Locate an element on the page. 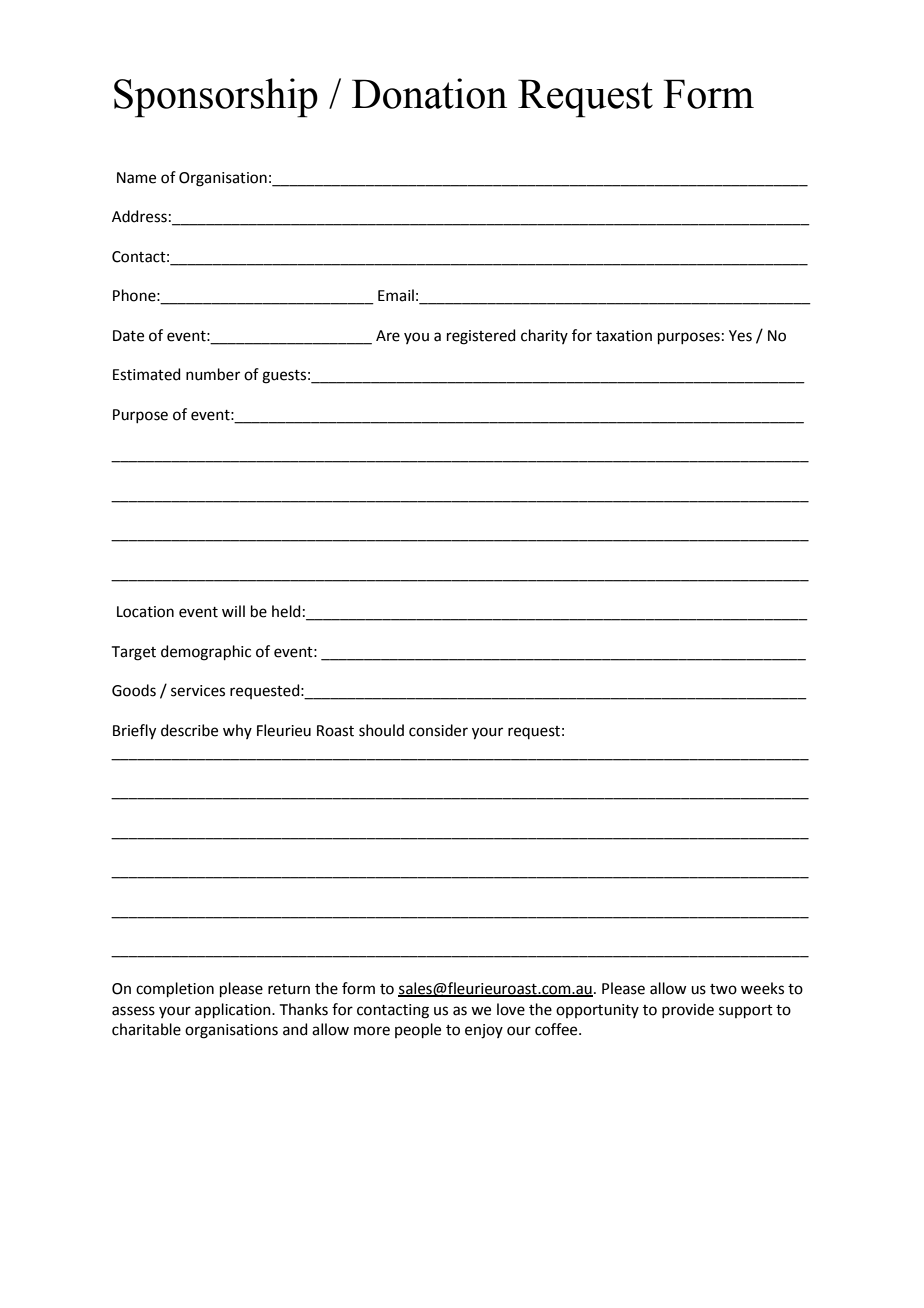 The image size is (924, 1308). should is located at coordinates (381, 730).
